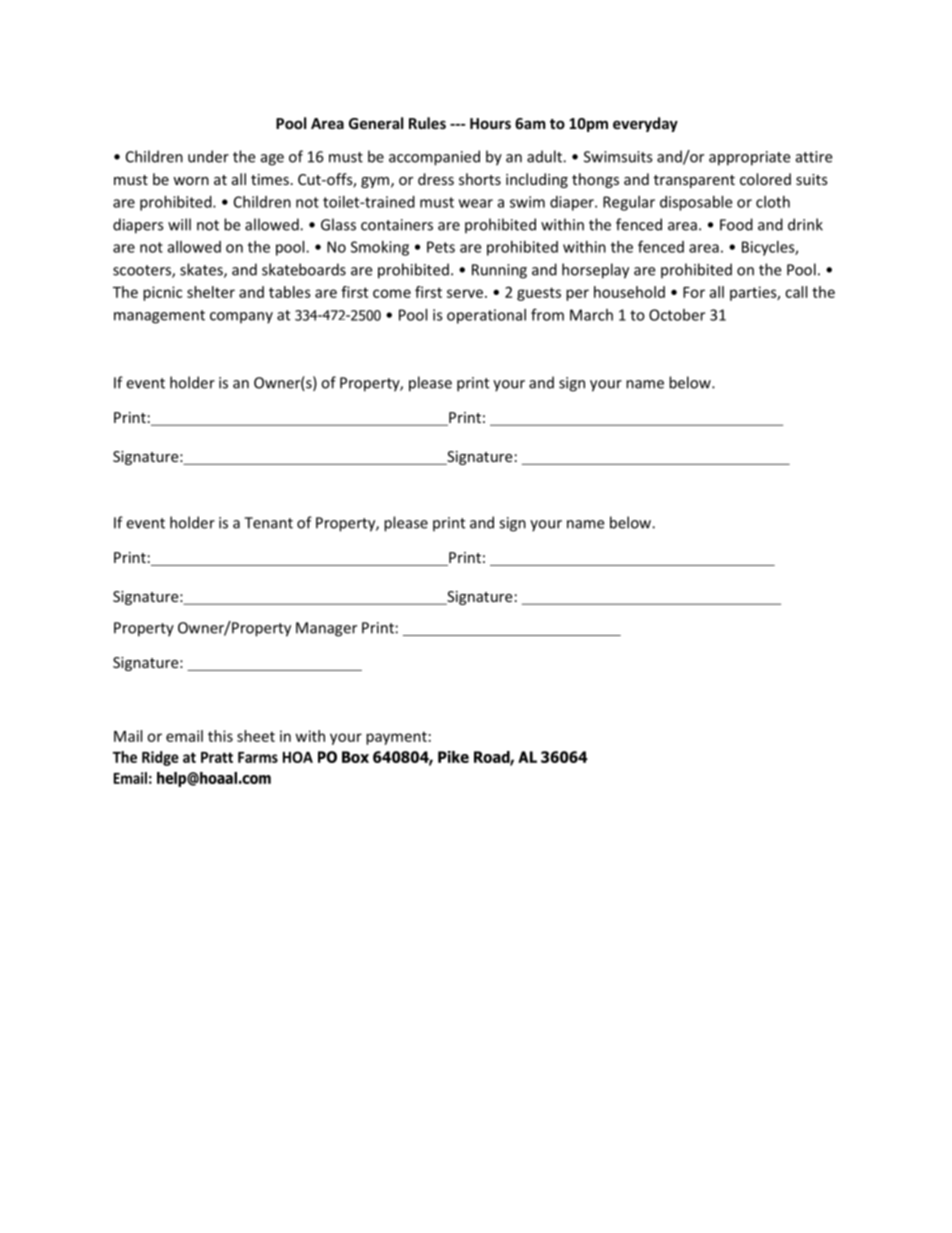 The height and width of the screenshot is (1233, 952). Describe the element at coordinates (211, 292) in the screenshot. I see `shelter` at that location.
